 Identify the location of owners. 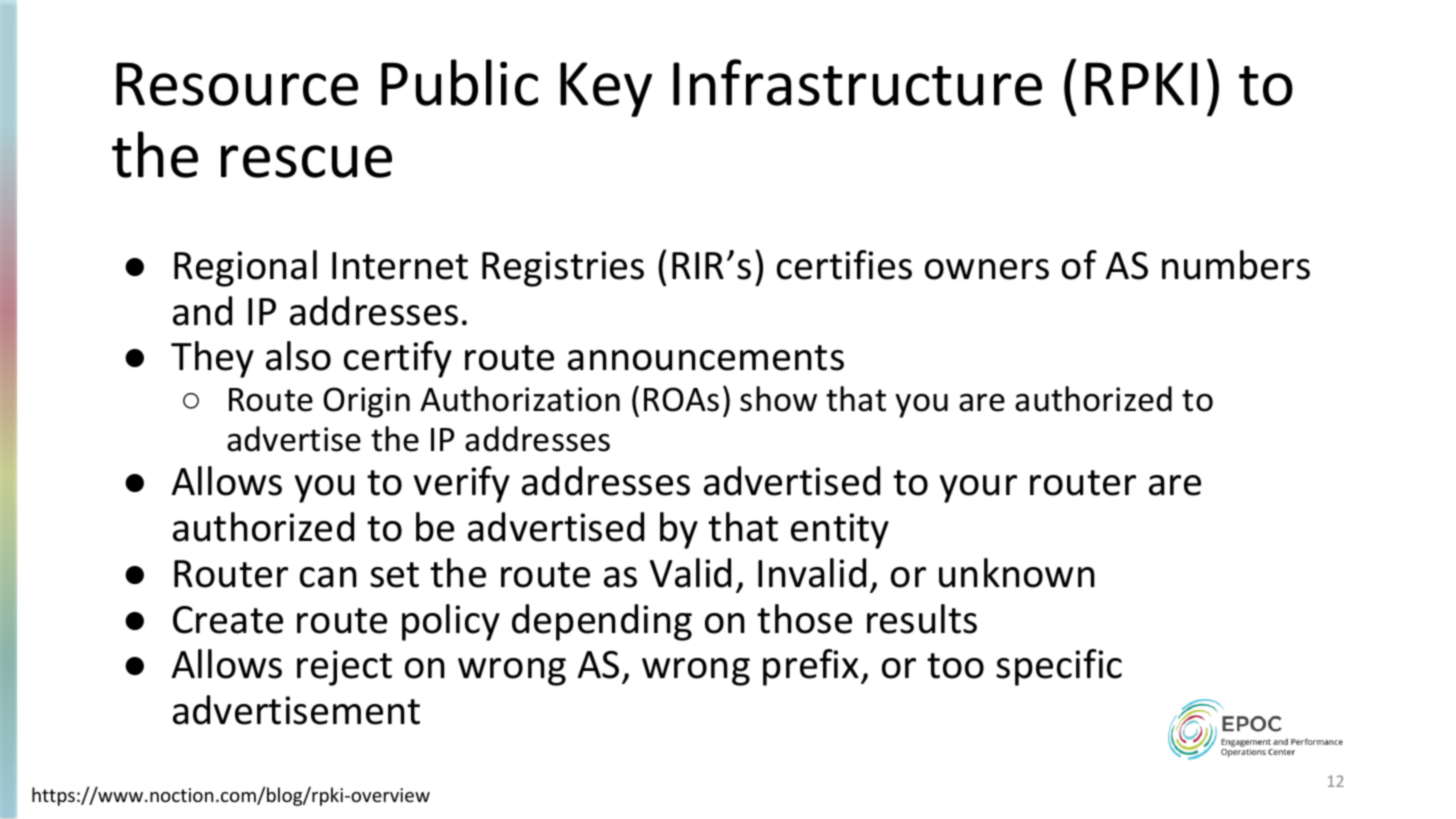
(987, 269).
